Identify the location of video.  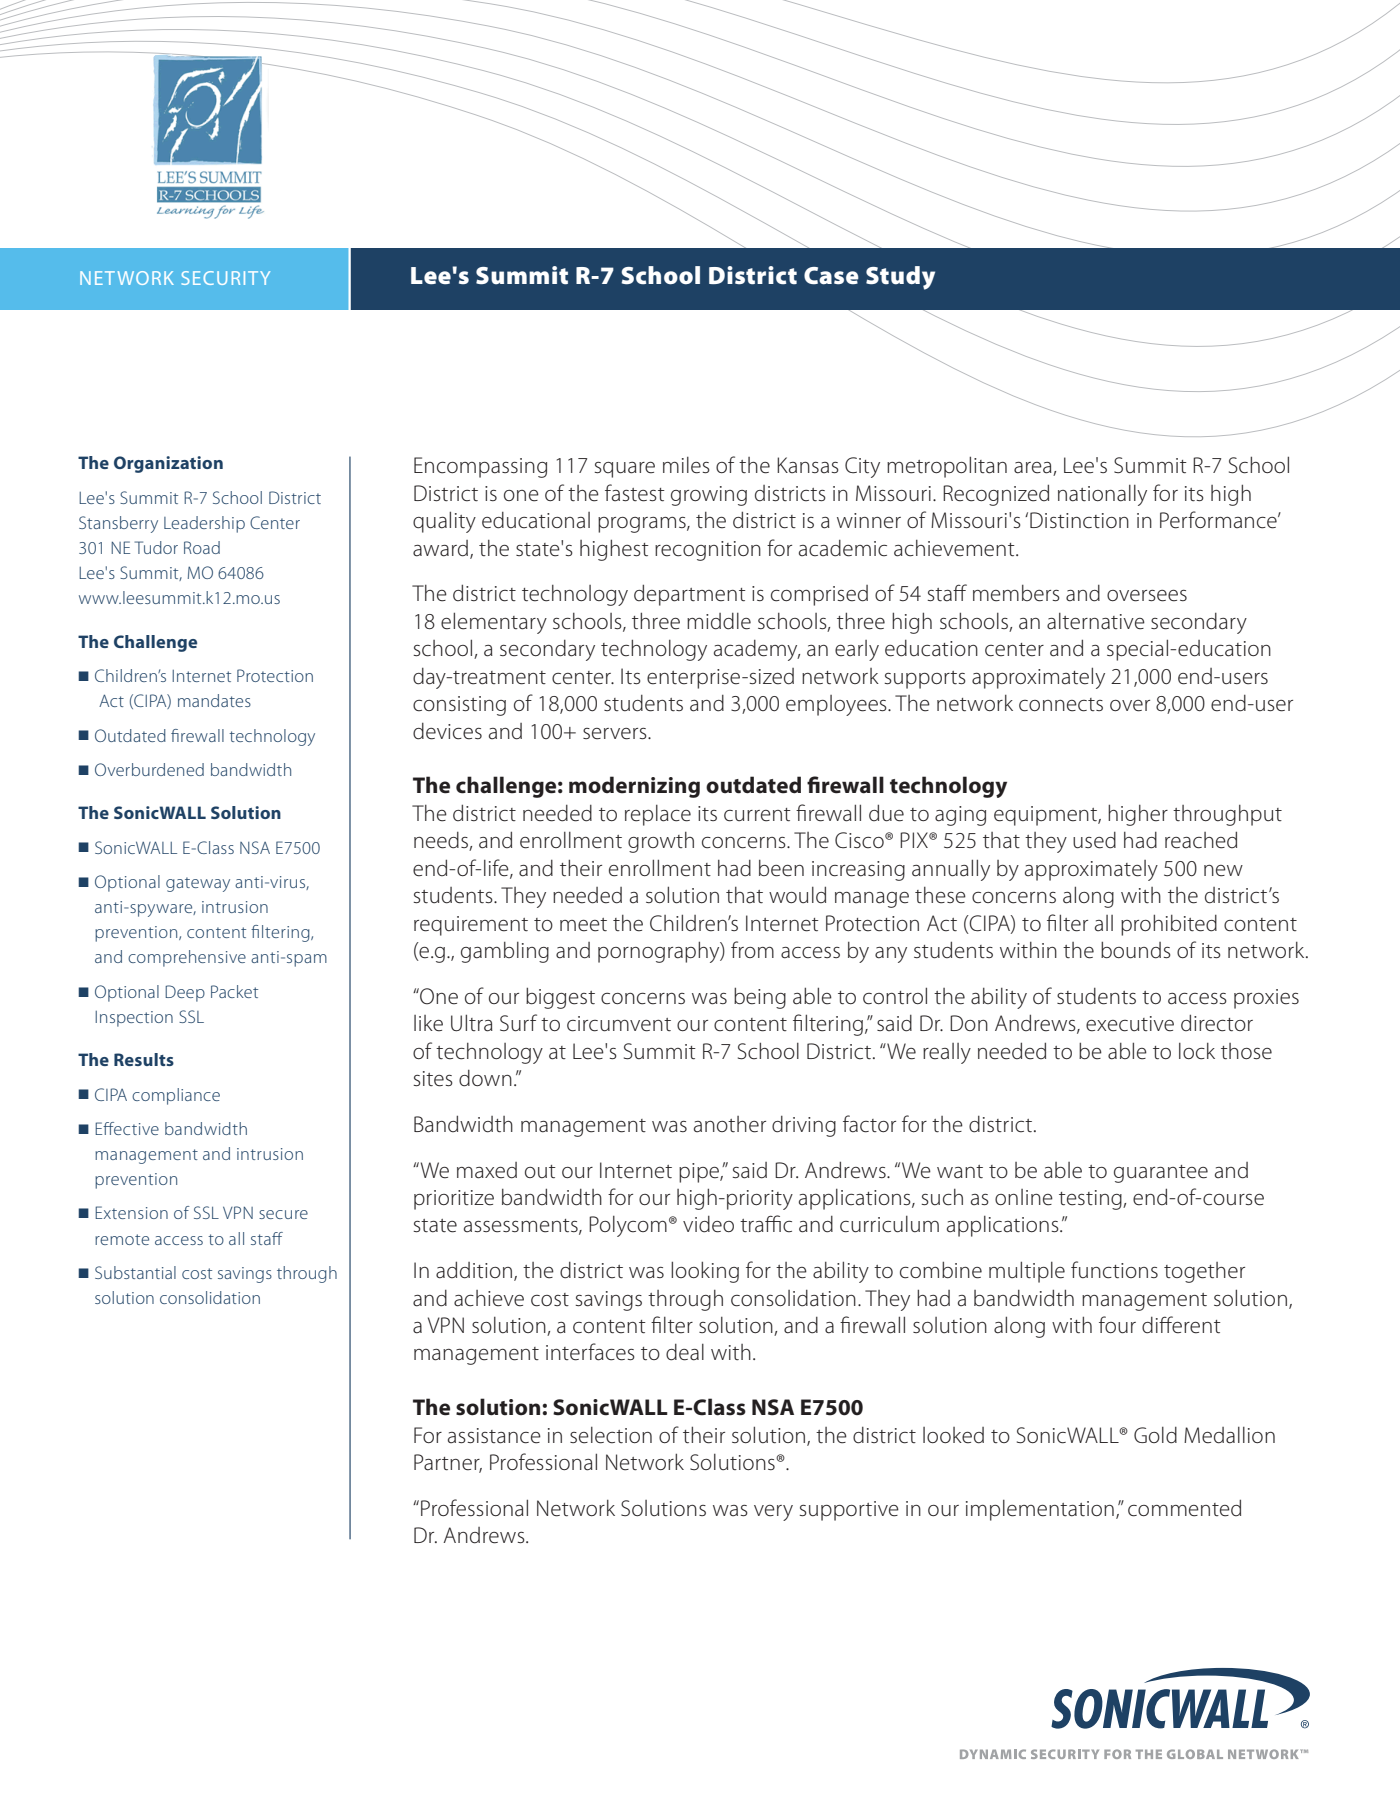
(708, 1224).
